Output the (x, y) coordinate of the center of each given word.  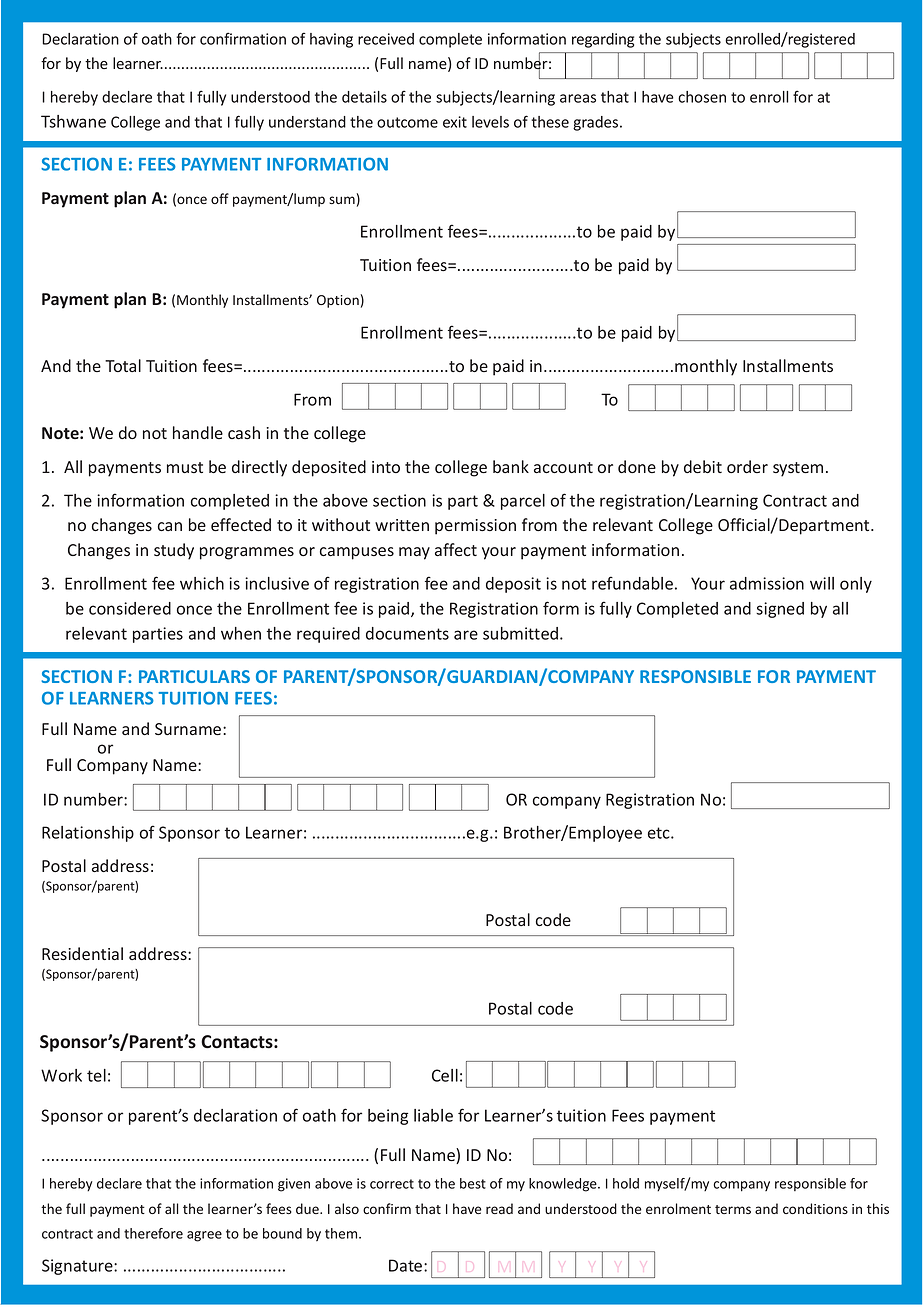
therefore (153, 1233)
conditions (815, 1208)
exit (455, 122)
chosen (702, 97)
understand (307, 122)
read (499, 1208)
